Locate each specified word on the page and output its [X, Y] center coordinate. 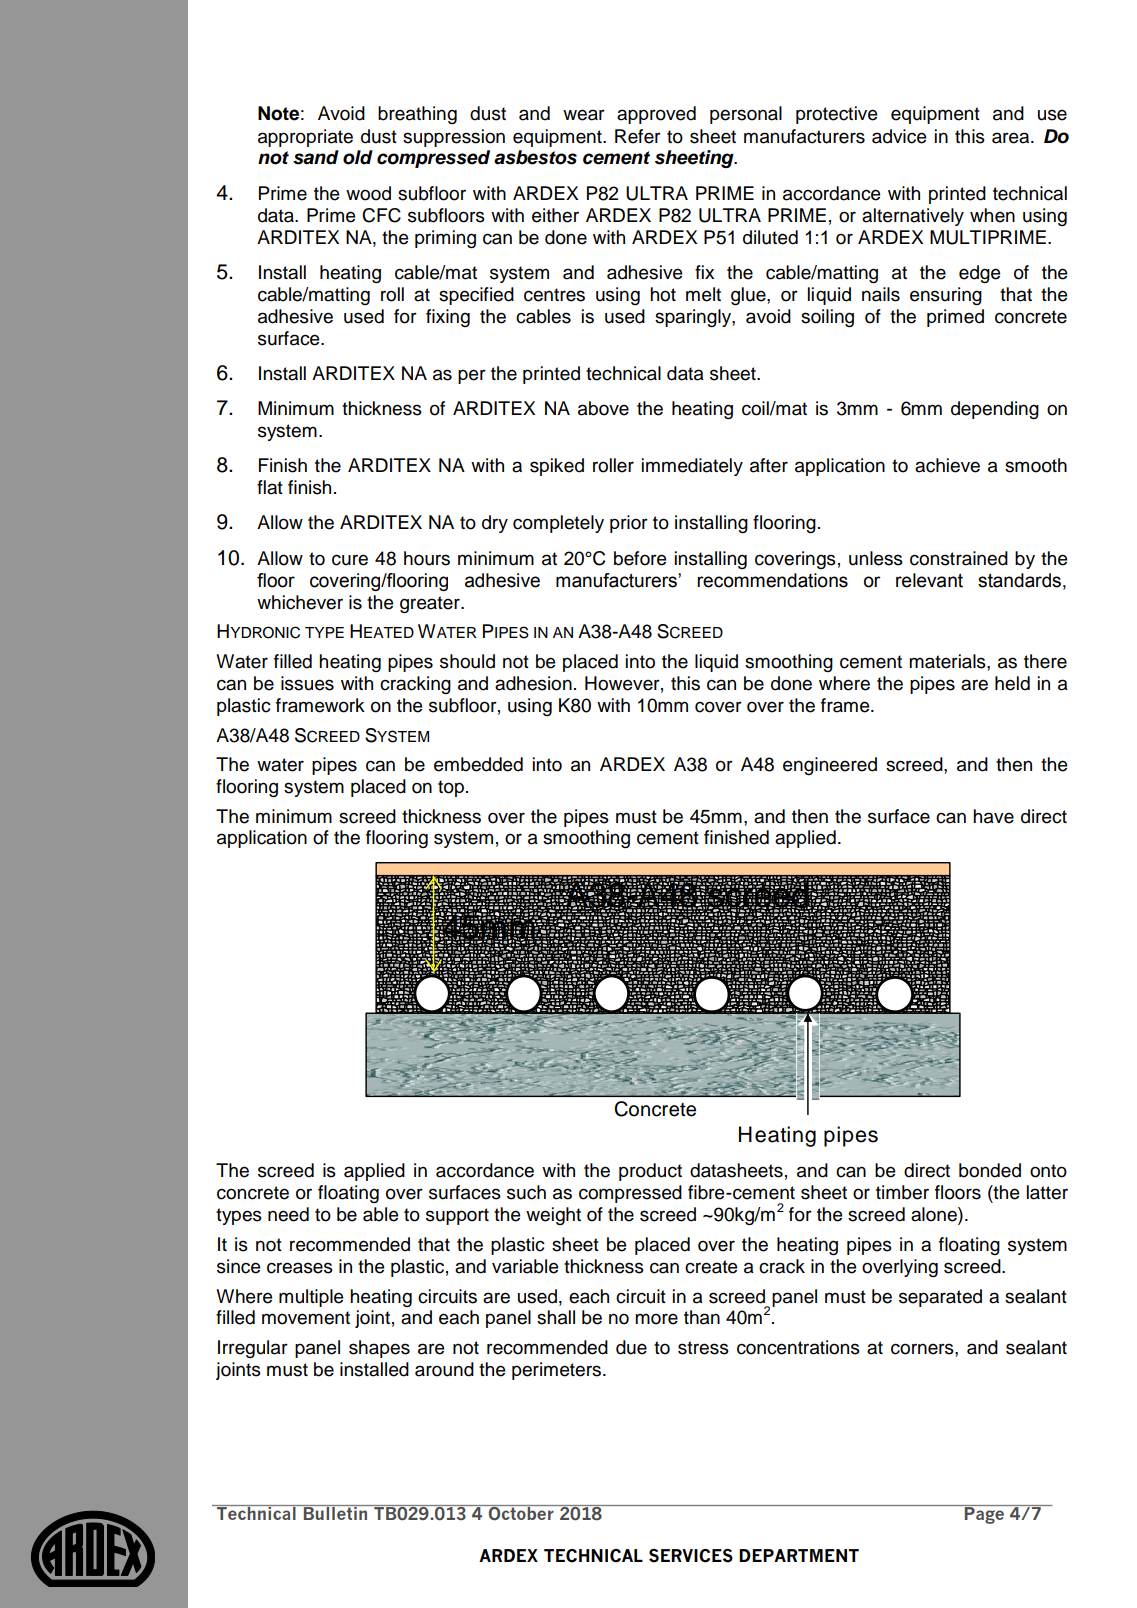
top [451, 788]
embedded [478, 764]
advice [899, 136]
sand [316, 157]
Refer [638, 136]
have [993, 816]
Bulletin [336, 1512]
